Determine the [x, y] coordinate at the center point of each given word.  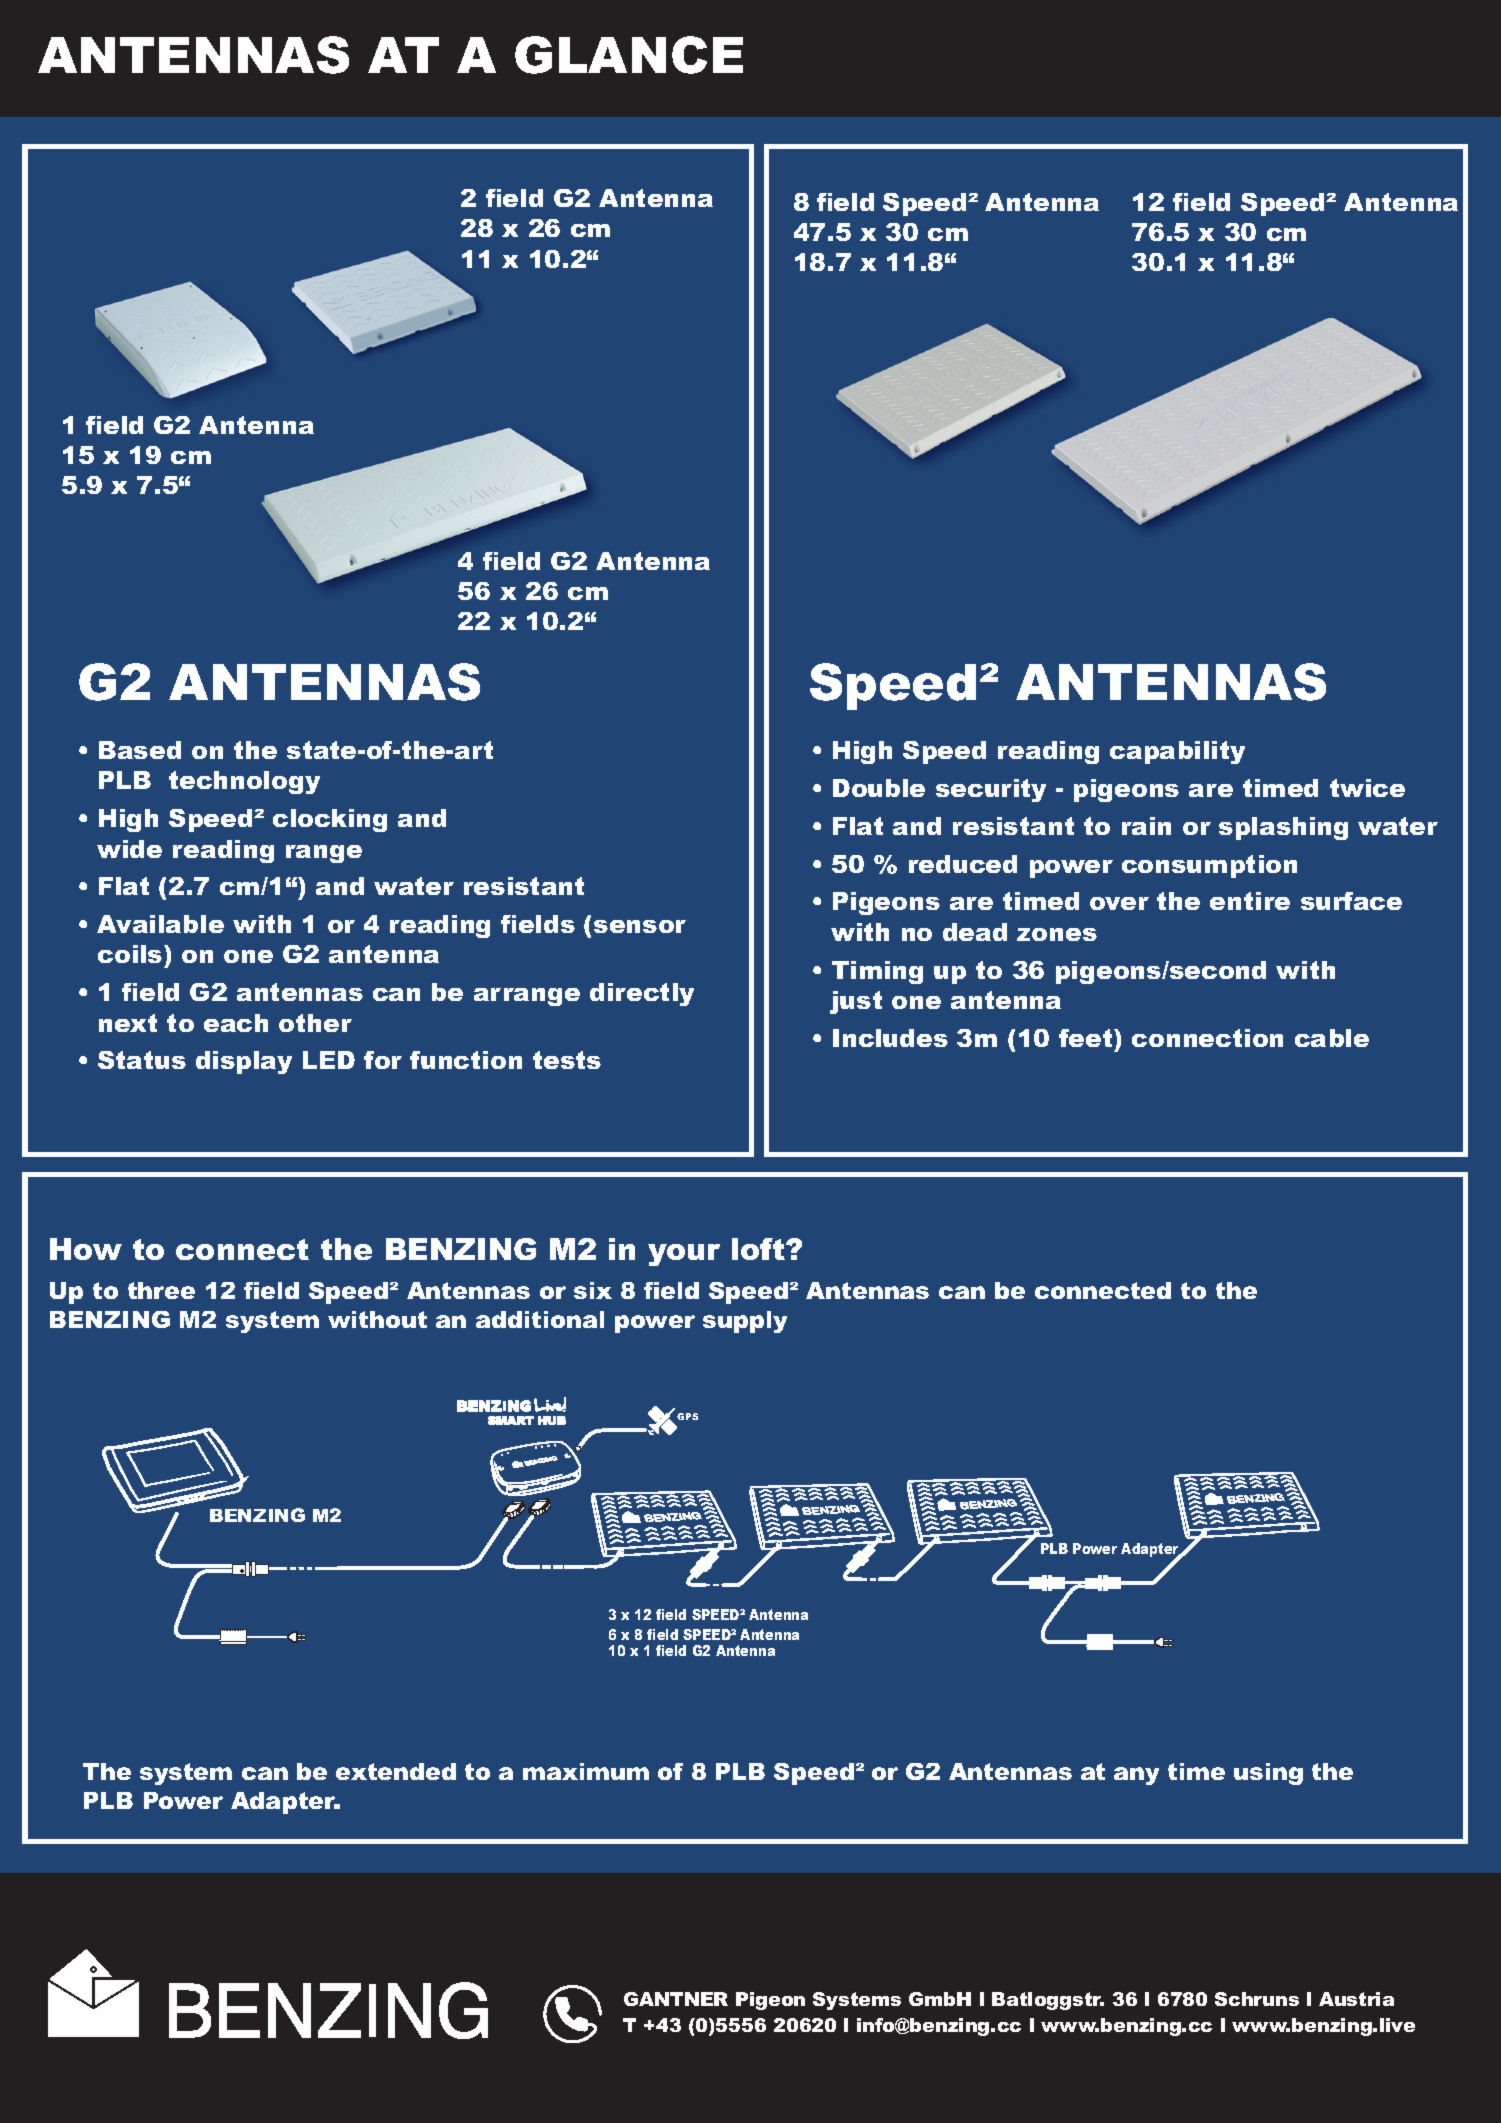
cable [1332, 1038]
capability [1177, 752]
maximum [586, 1771]
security [991, 790]
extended [396, 1771]
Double [879, 788]
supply [745, 1322]
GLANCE [629, 55]
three [161, 1290]
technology [244, 782]
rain [1146, 826]
